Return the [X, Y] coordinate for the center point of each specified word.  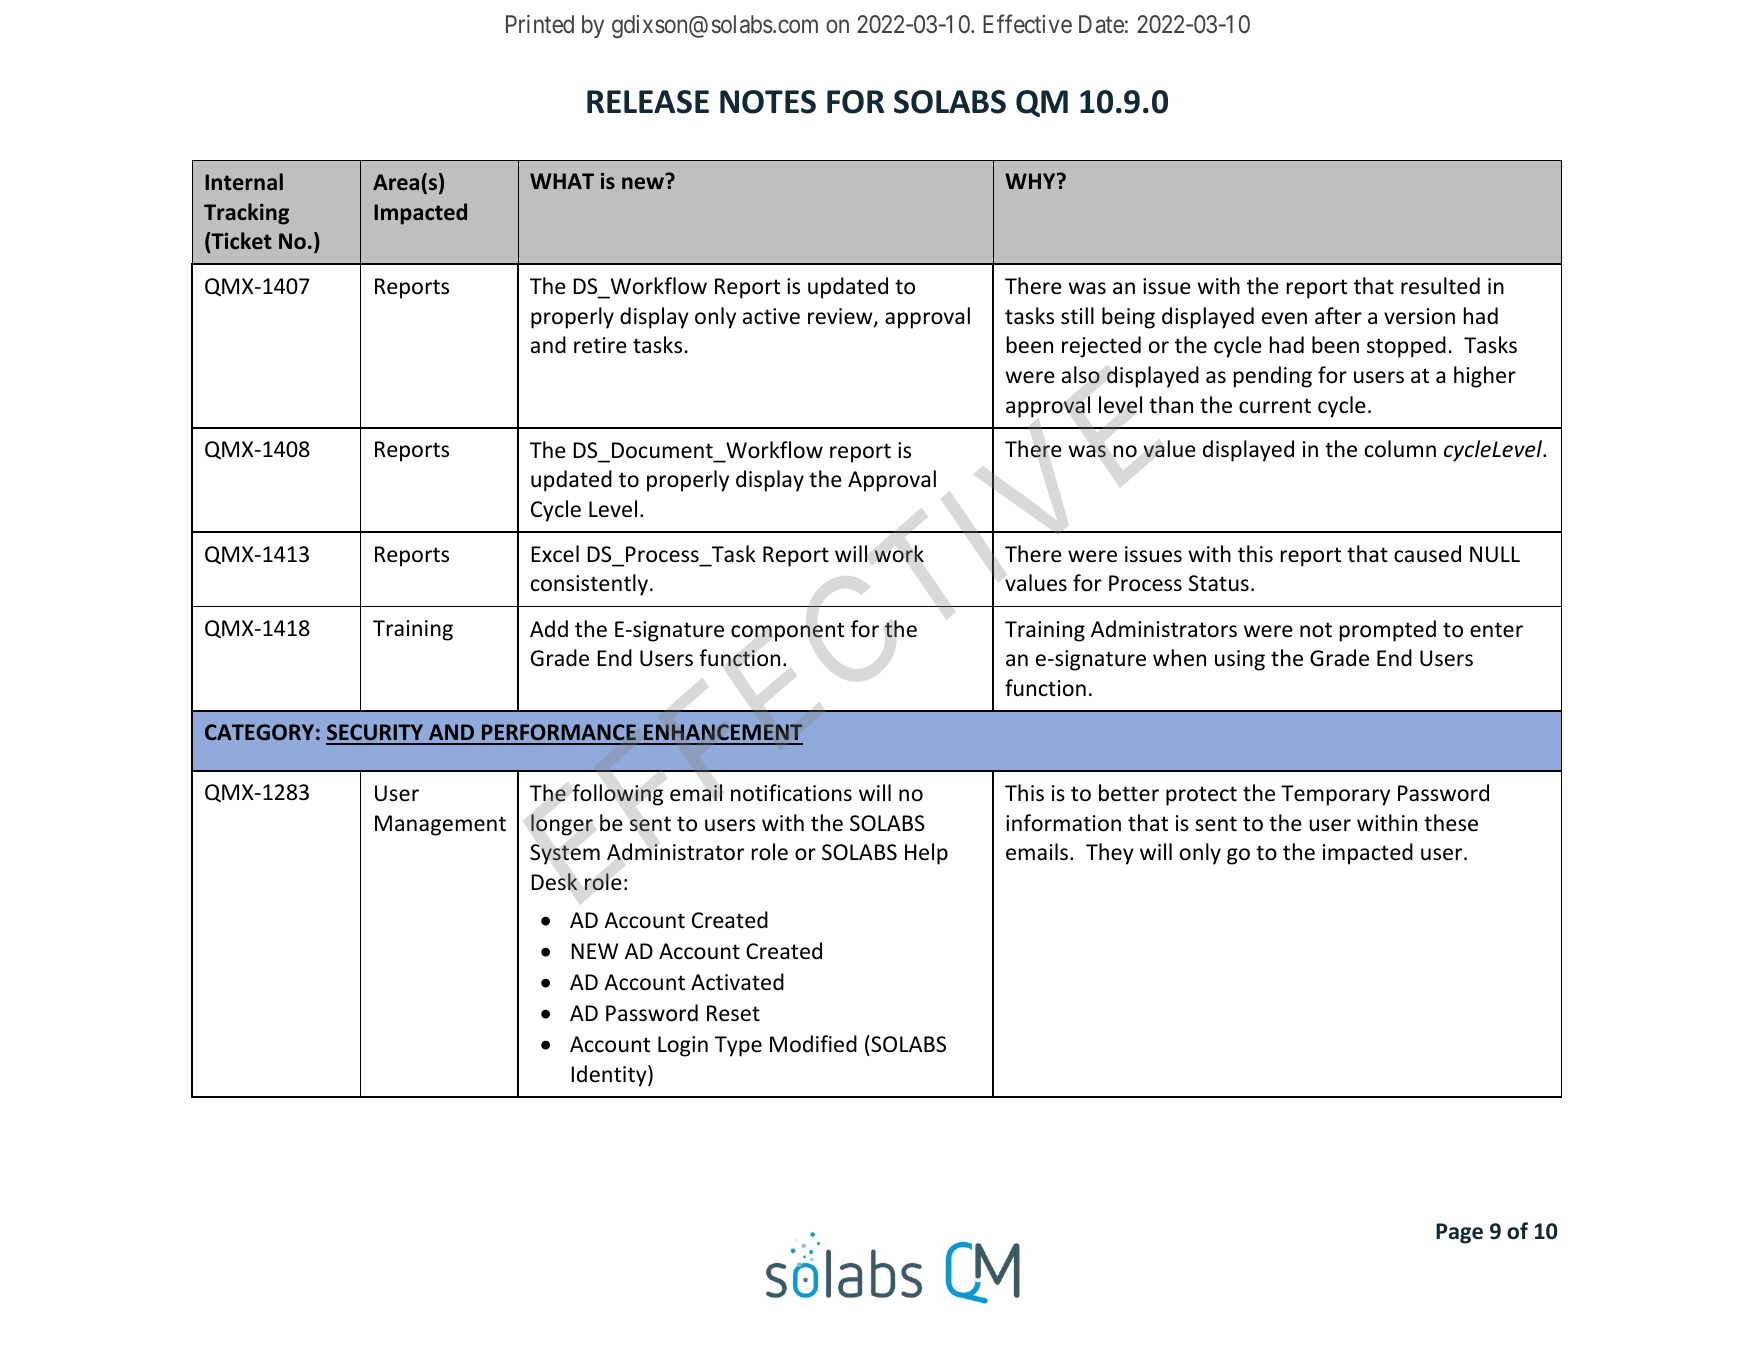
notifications [791, 793]
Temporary [1335, 795]
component [787, 632]
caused [1427, 554]
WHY [1031, 181]
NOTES [768, 102]
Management [440, 825]
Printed [540, 24]
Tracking [246, 214]
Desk [554, 882]
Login [683, 1046]
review [841, 317]
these [1451, 823]
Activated [737, 982]
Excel [555, 553]
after [1338, 316]
